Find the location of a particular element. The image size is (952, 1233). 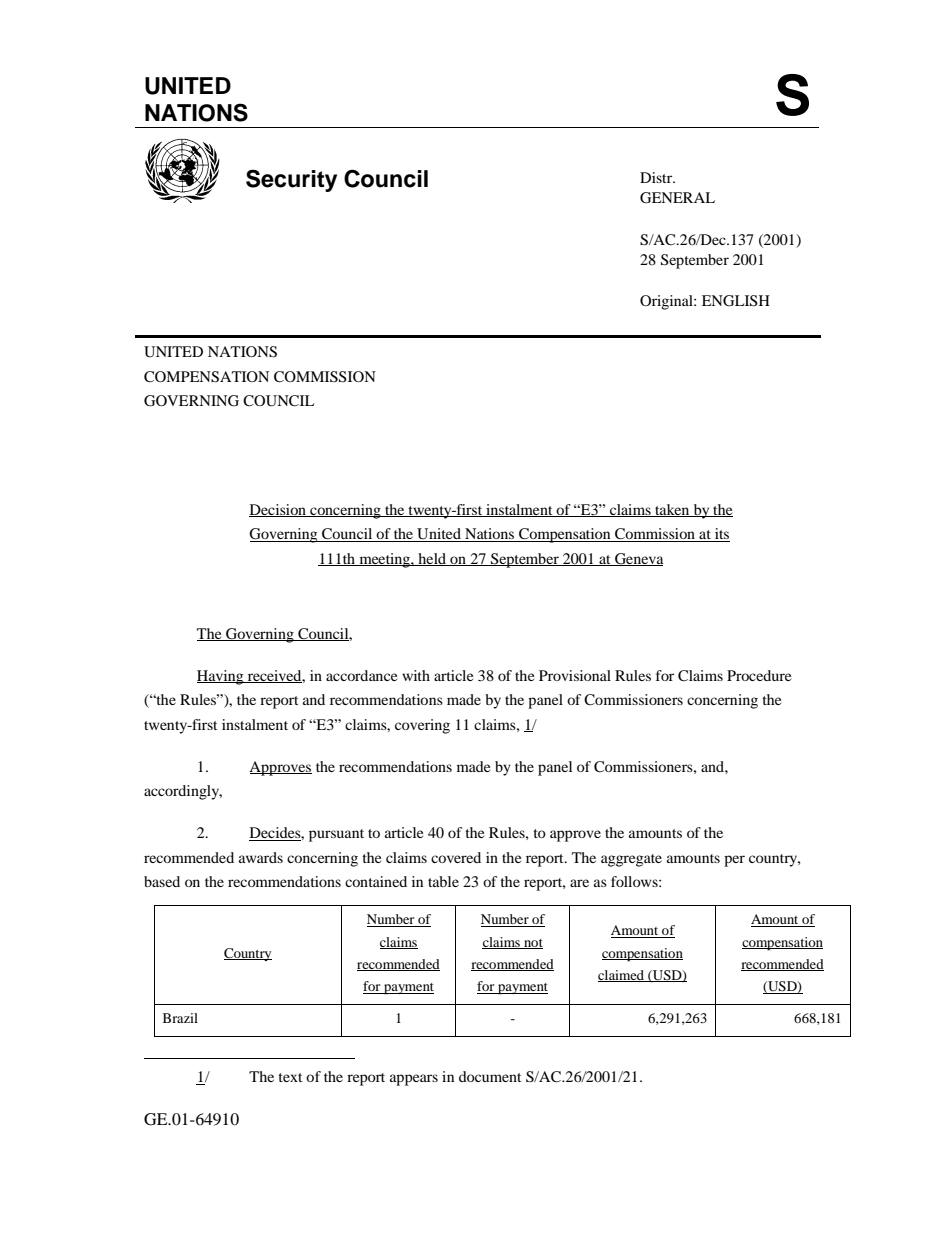

Having is located at coordinates (221, 677).
